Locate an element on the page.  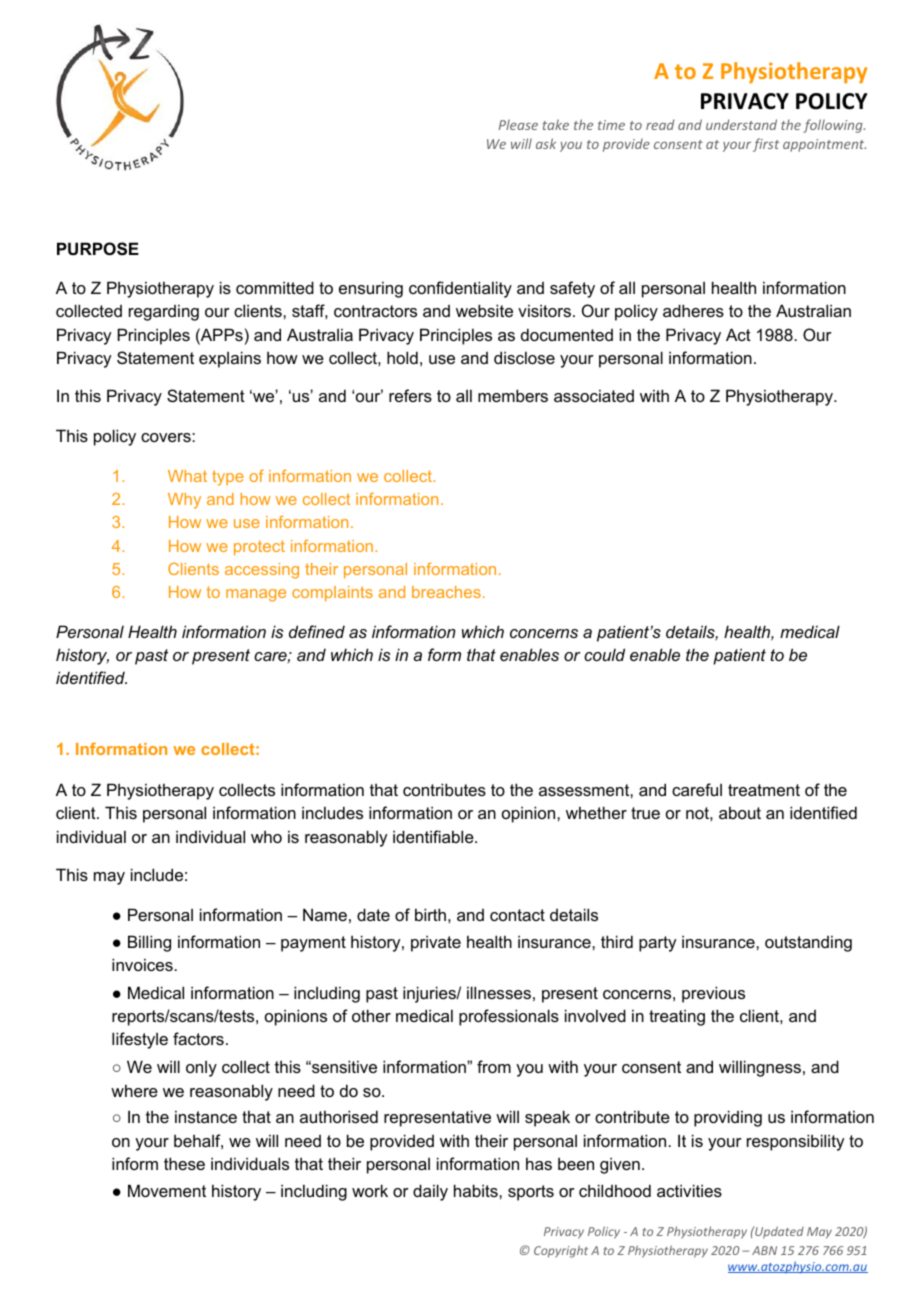
Please is located at coordinates (518, 124).
